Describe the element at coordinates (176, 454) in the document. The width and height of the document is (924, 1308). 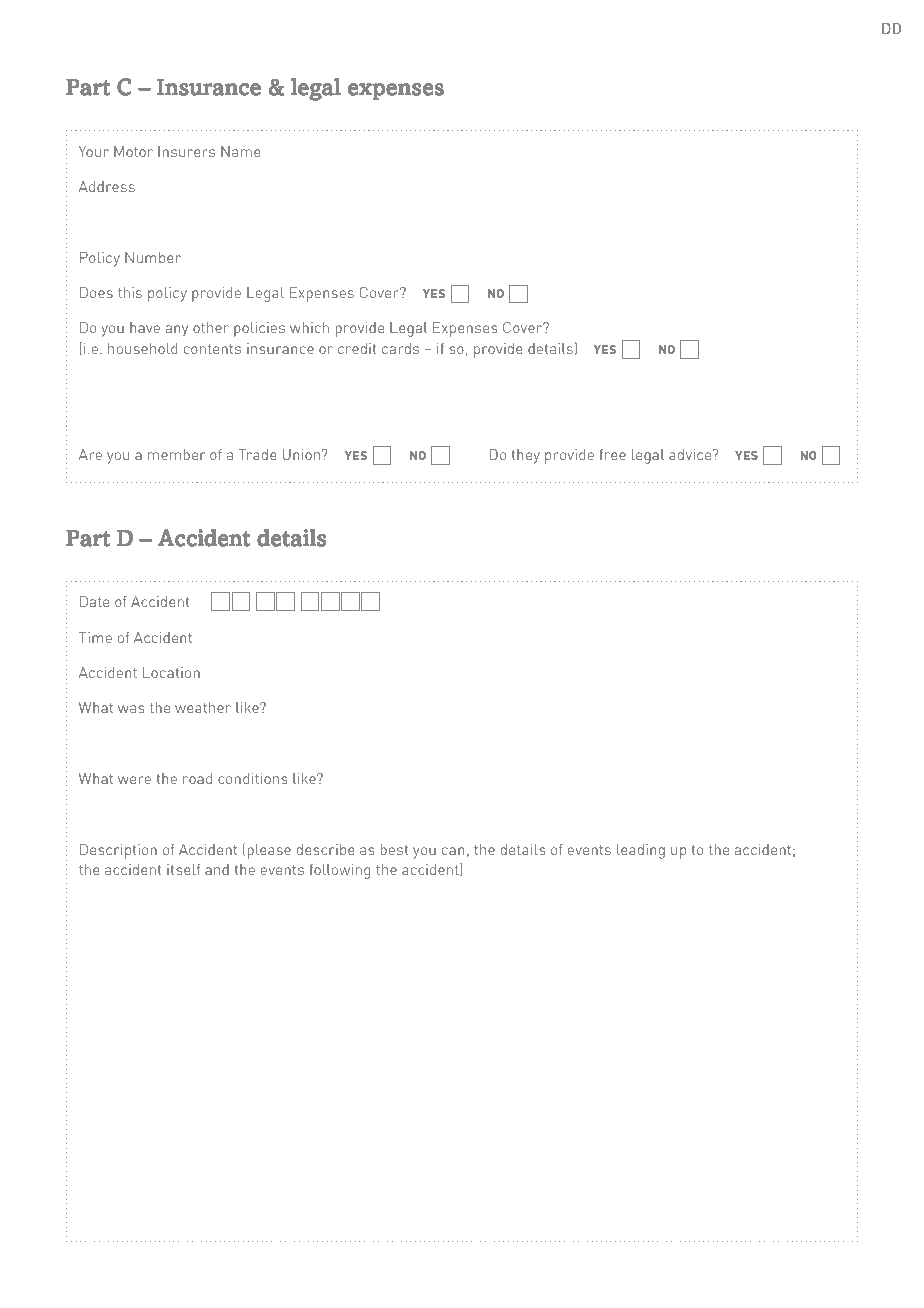
I see `member` at that location.
